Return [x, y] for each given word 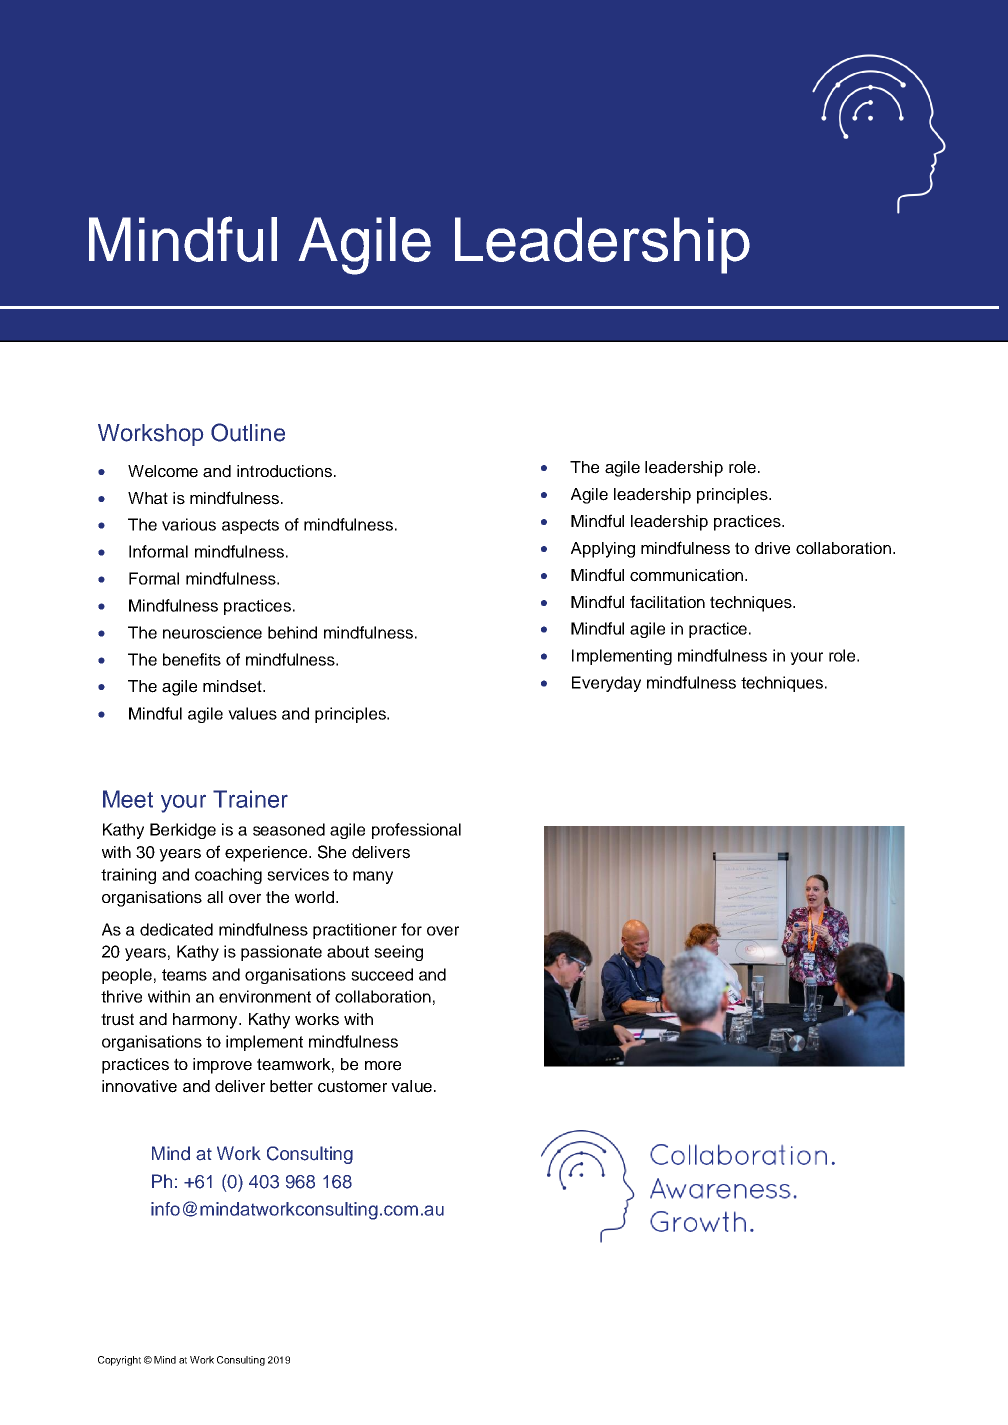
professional [416, 831]
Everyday [606, 684]
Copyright [119, 1361]
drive [772, 548]
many [373, 877]
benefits [192, 659]
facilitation [667, 602]
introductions [284, 471]
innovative [139, 1086]
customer [352, 1086]
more [383, 1066]
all [215, 897]
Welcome [163, 471]
